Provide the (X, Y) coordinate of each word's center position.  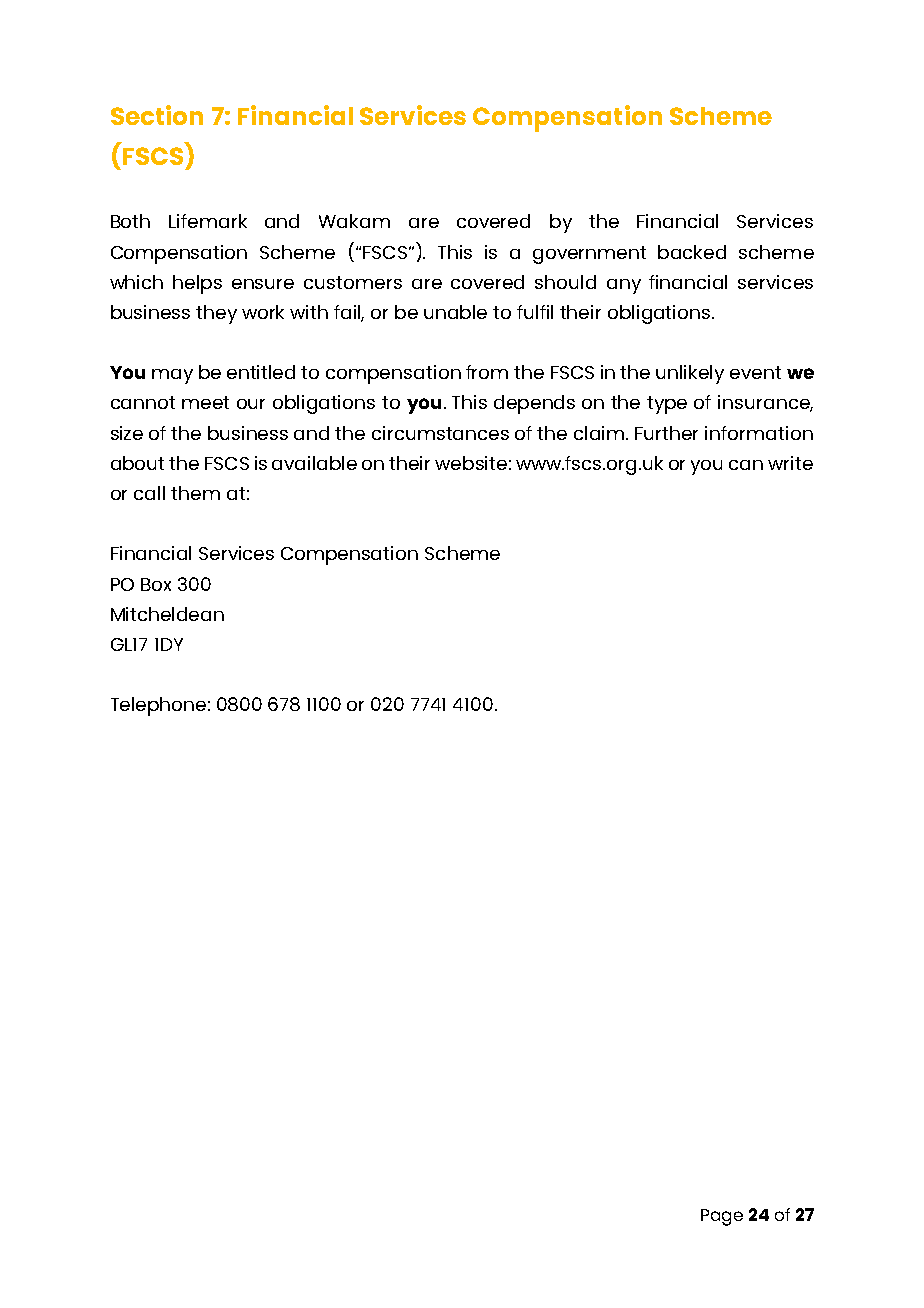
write (790, 463)
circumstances (440, 433)
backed (692, 252)
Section (157, 115)
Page (722, 1217)
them (195, 493)
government (589, 255)
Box (156, 584)
